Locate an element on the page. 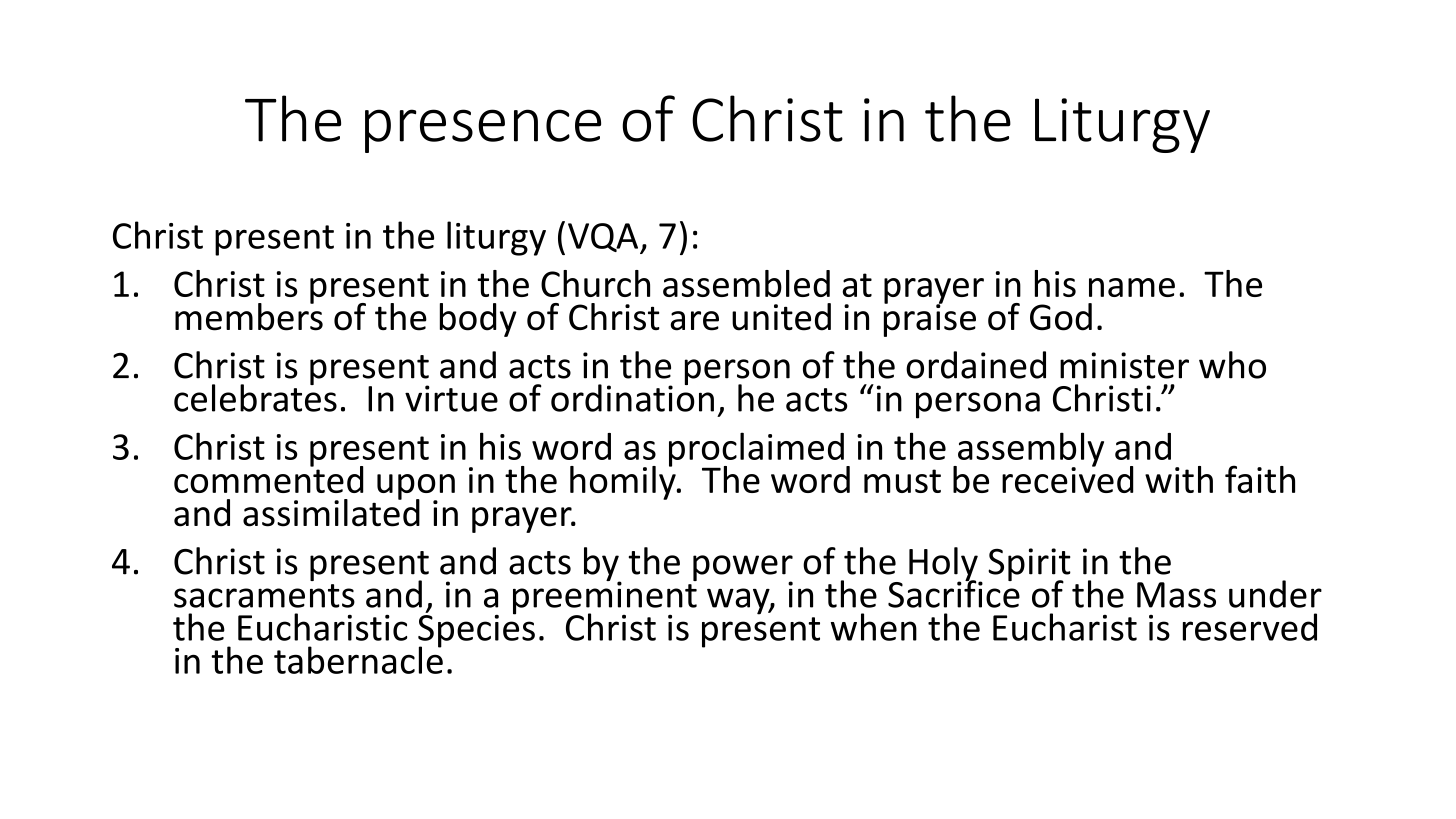 This document has width=1456, height=819. proclaimed is located at coordinates (756, 450).
